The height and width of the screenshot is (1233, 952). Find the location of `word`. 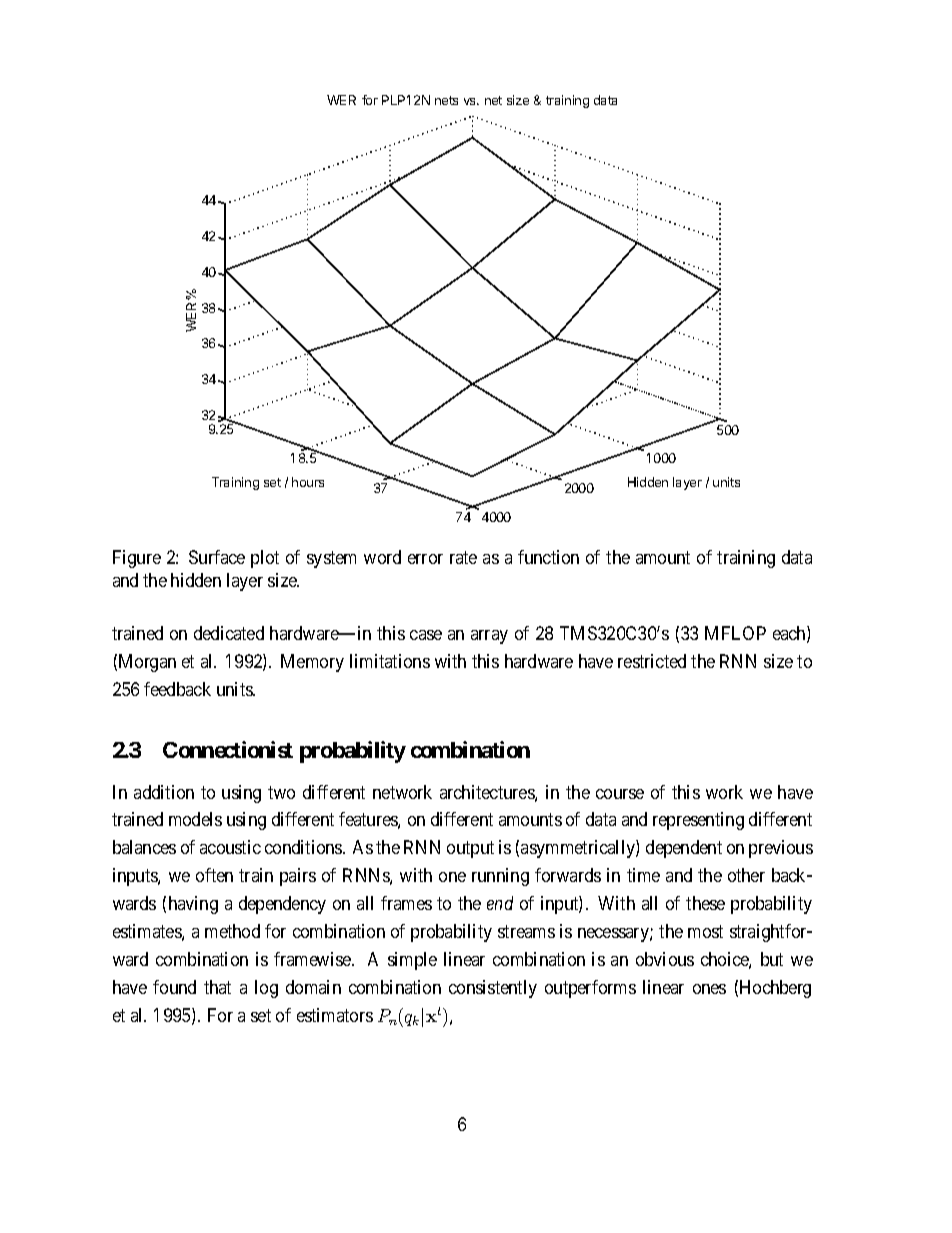

word is located at coordinates (382, 557).
